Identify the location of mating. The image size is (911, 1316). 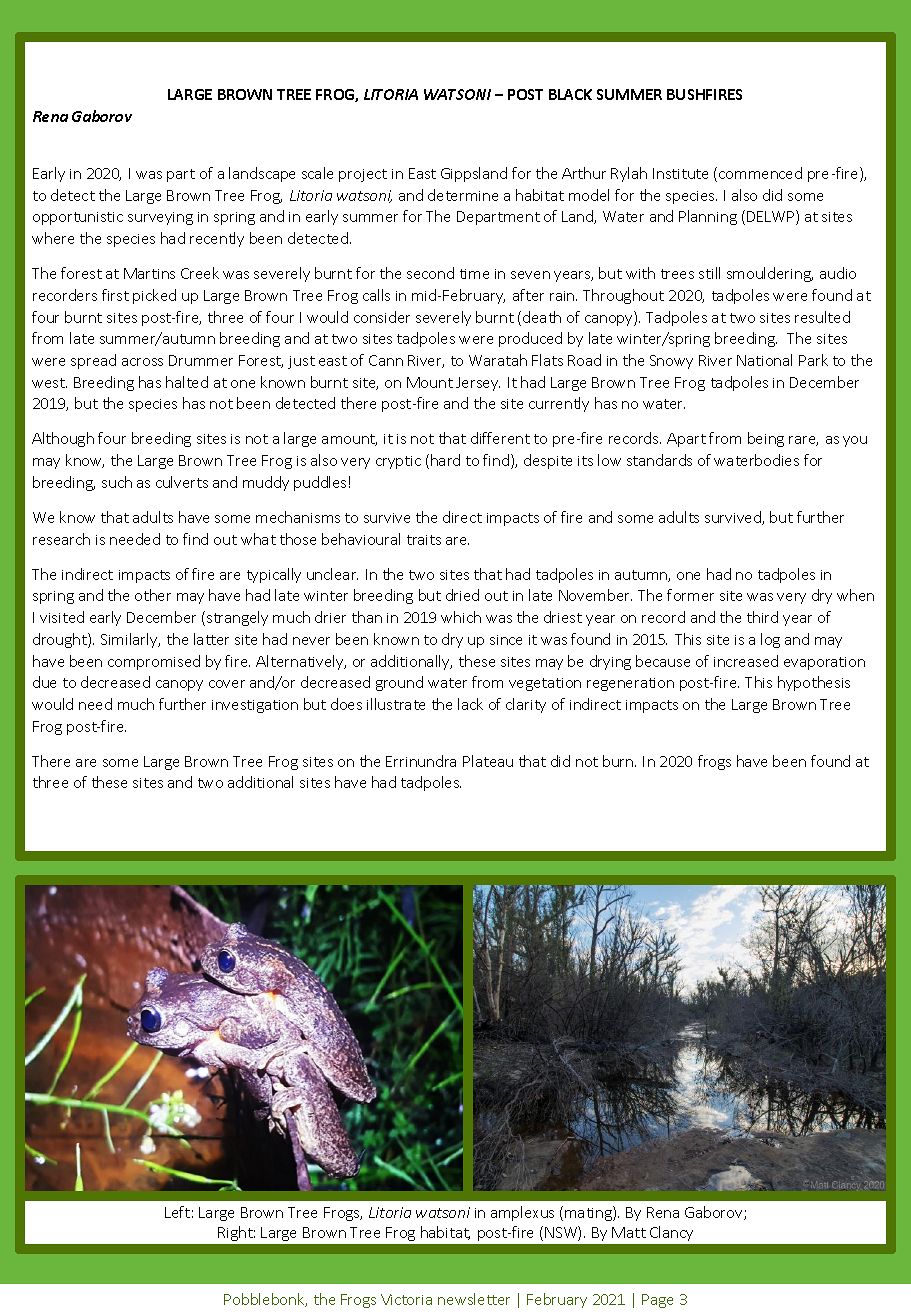
(589, 1213).
